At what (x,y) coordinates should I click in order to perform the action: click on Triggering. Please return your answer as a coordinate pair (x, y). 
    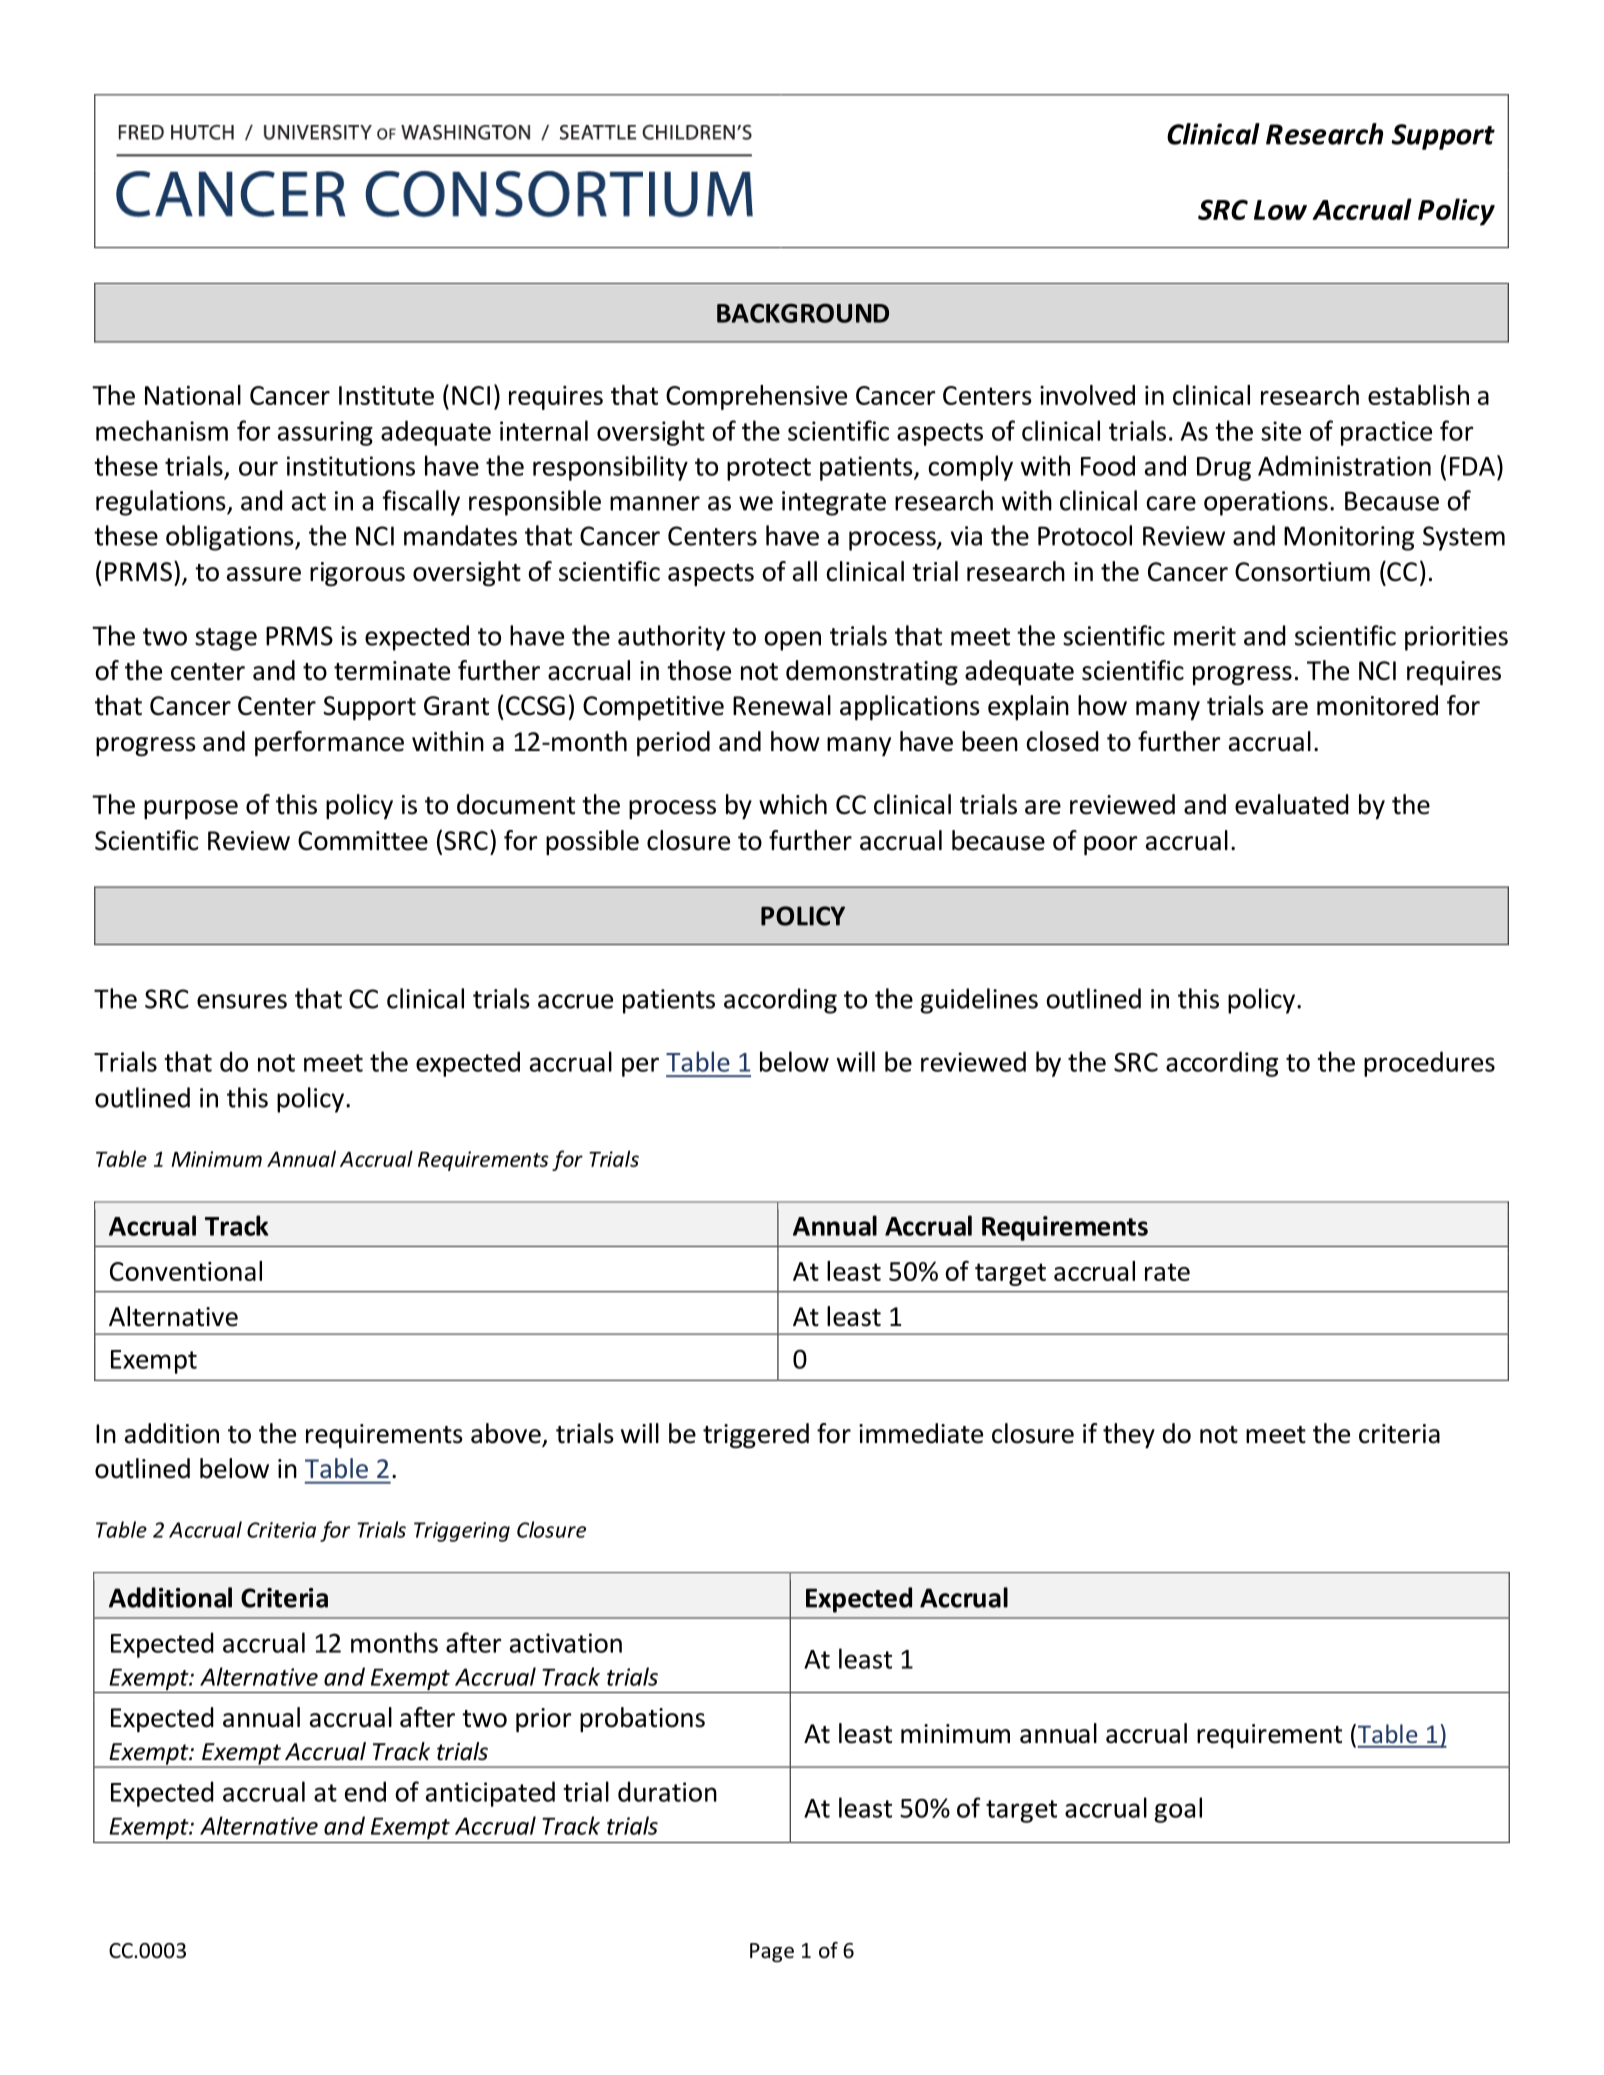
    Looking at the image, I should click on (462, 1532).
